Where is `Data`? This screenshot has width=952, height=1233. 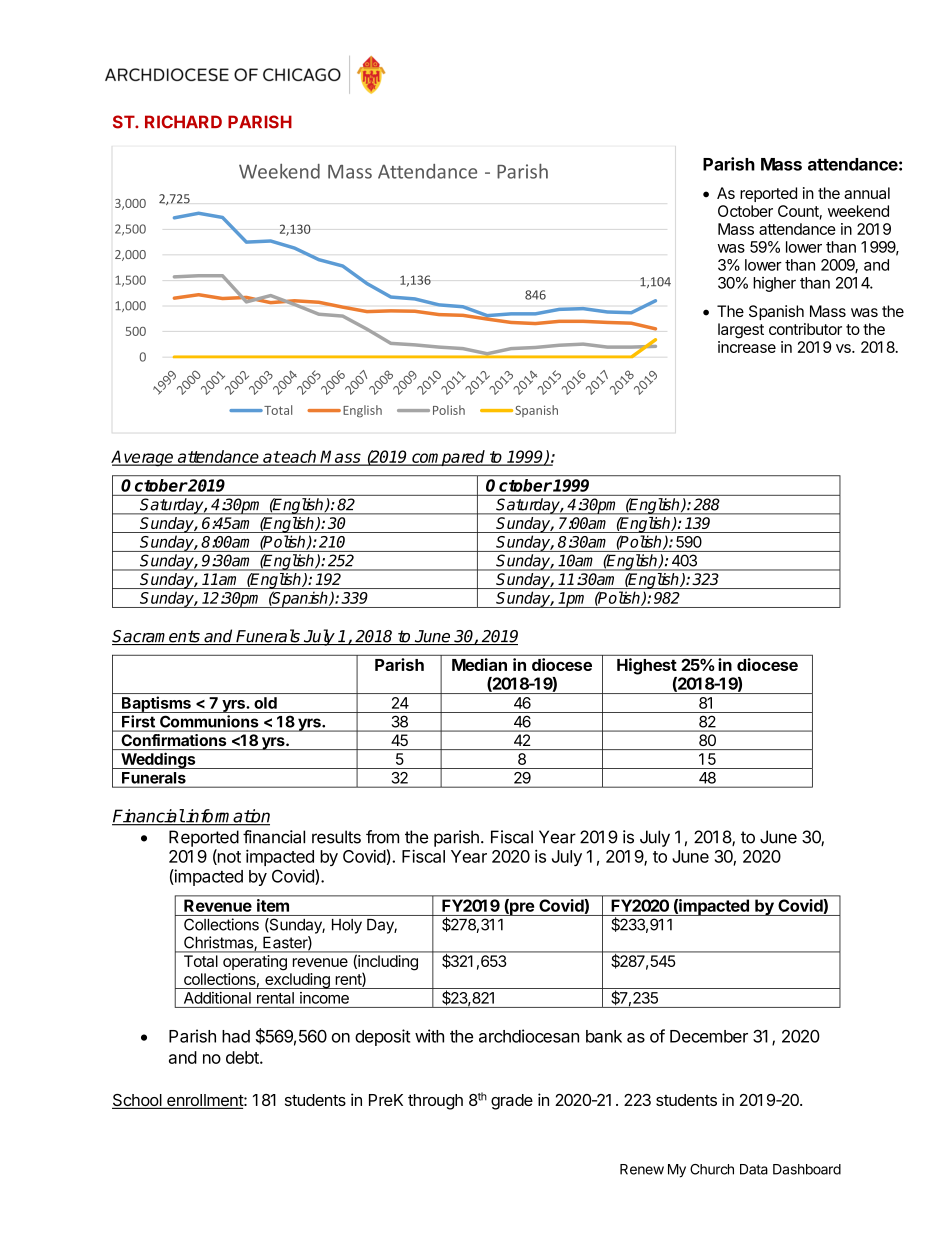 Data is located at coordinates (754, 1169).
